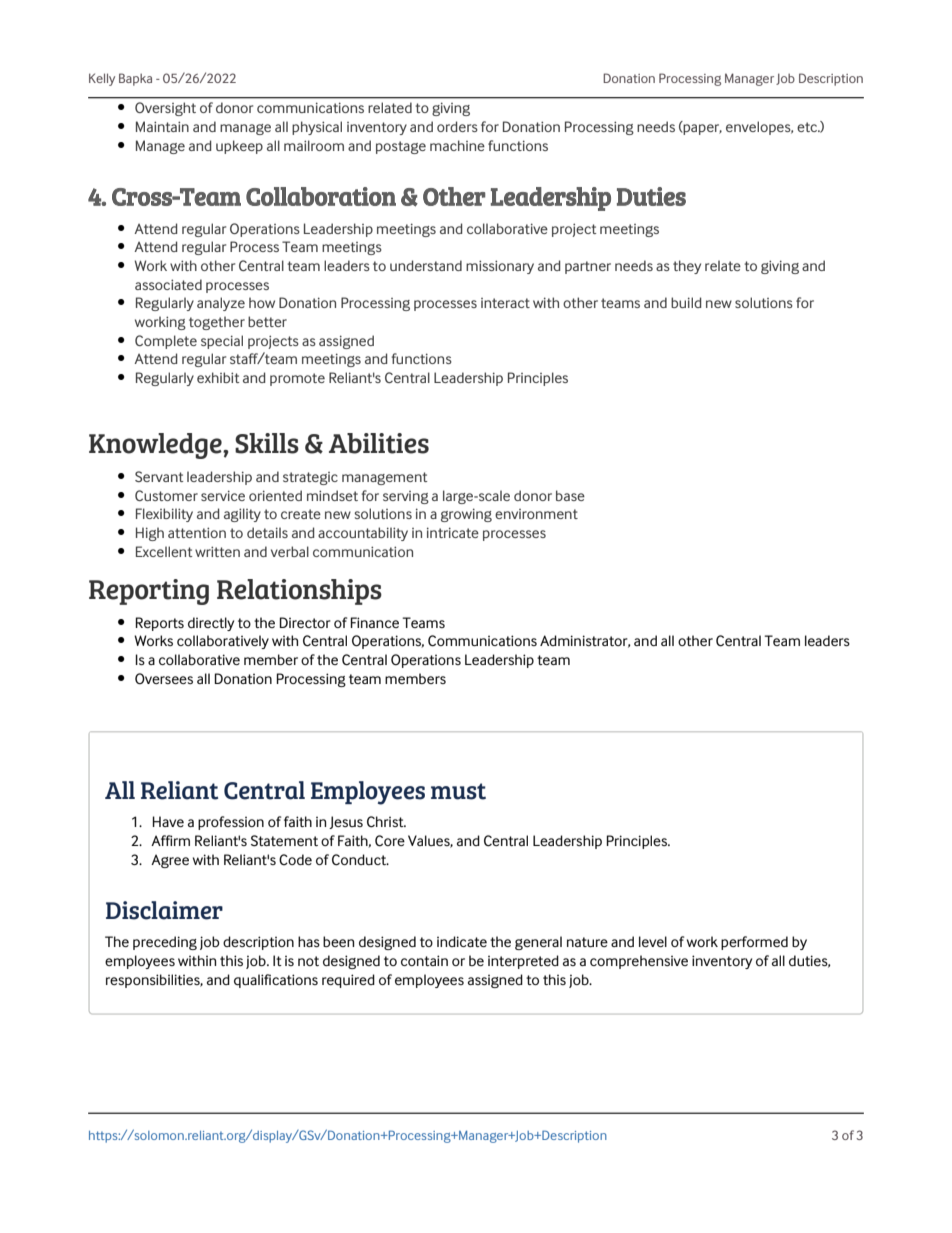  I want to click on base, so click(570, 495).
